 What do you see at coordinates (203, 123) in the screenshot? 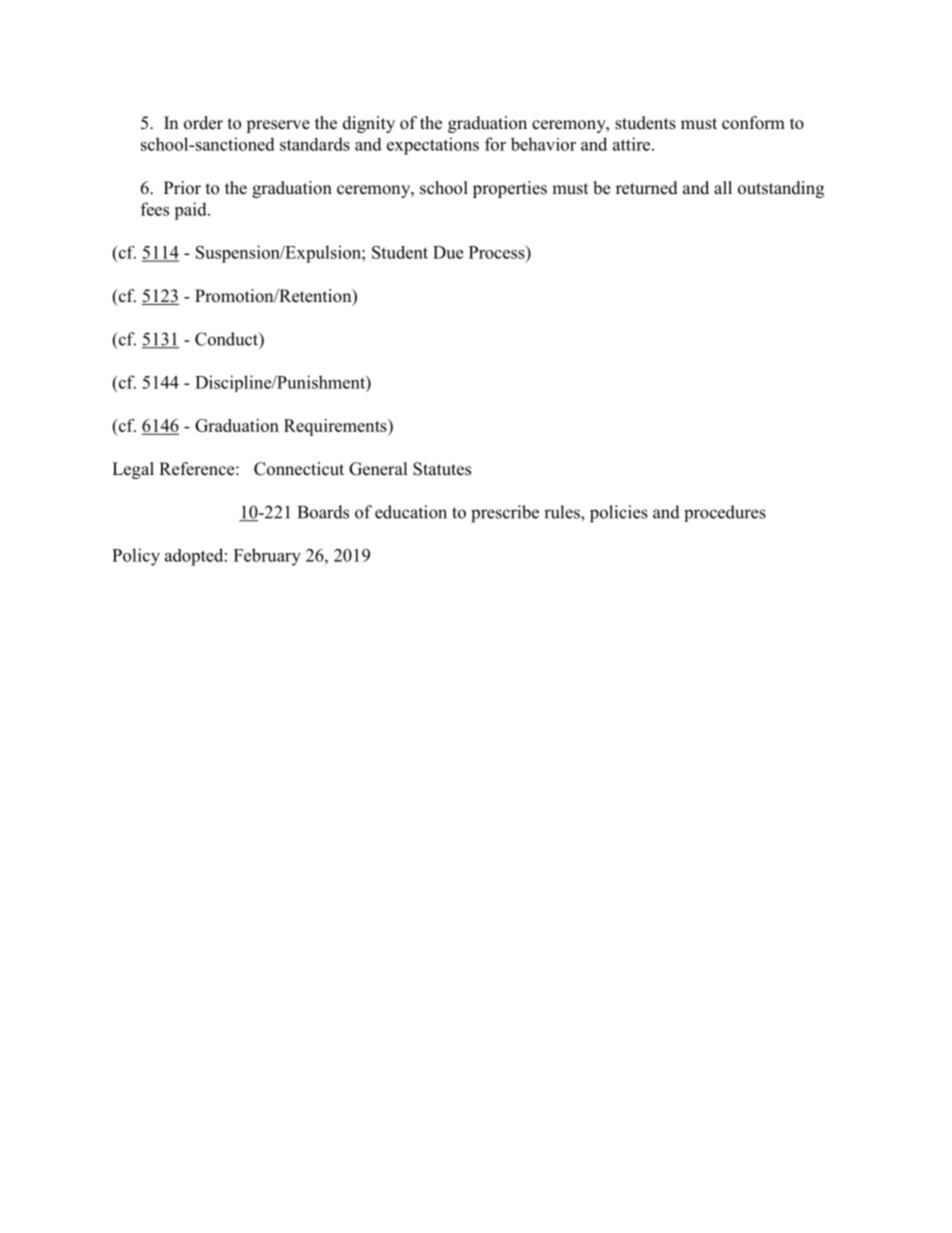
I see `order` at bounding box center [203, 123].
